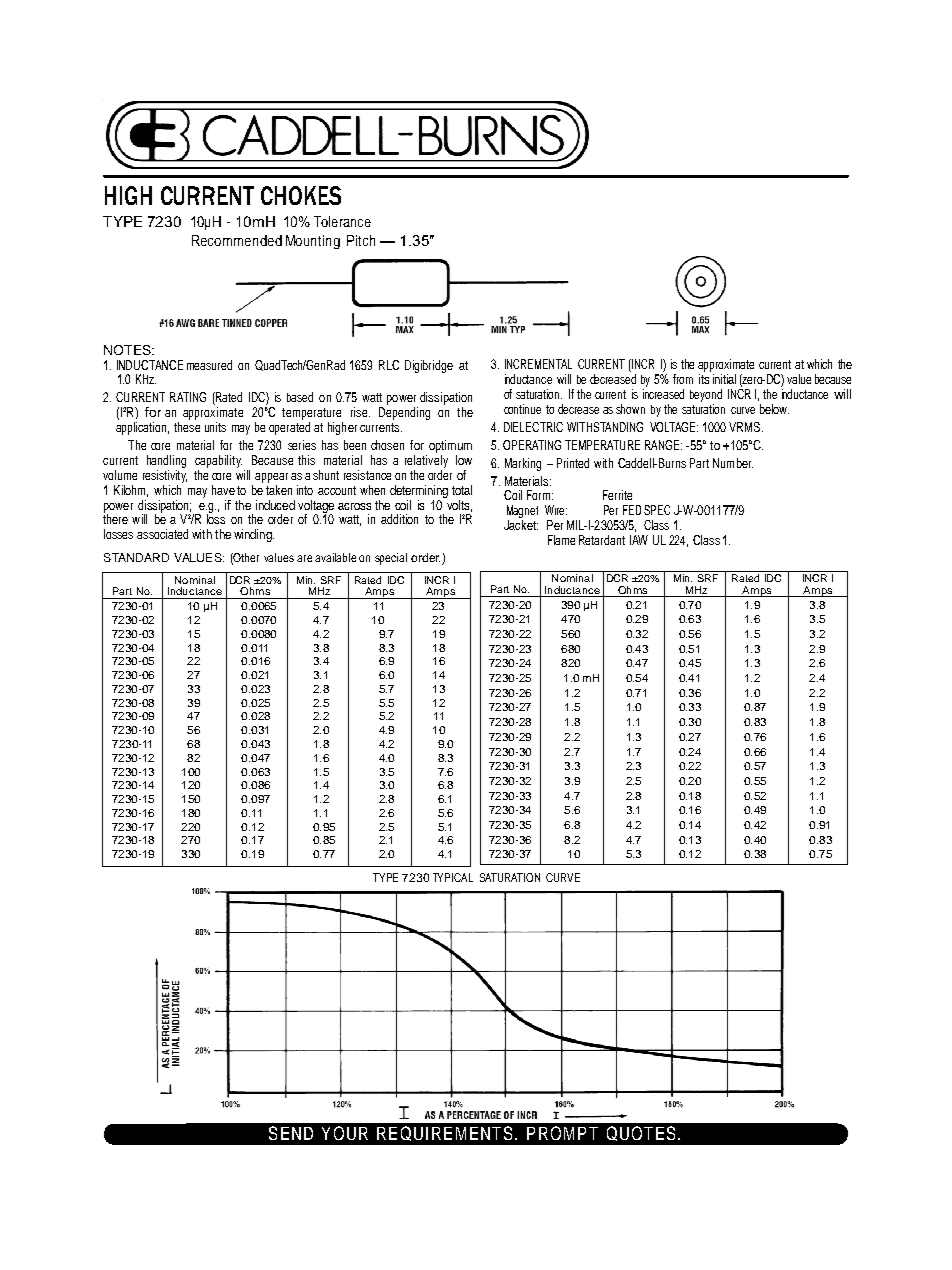  Describe the element at coordinates (562, 1133) in the screenshot. I see `PROMPT` at that location.
